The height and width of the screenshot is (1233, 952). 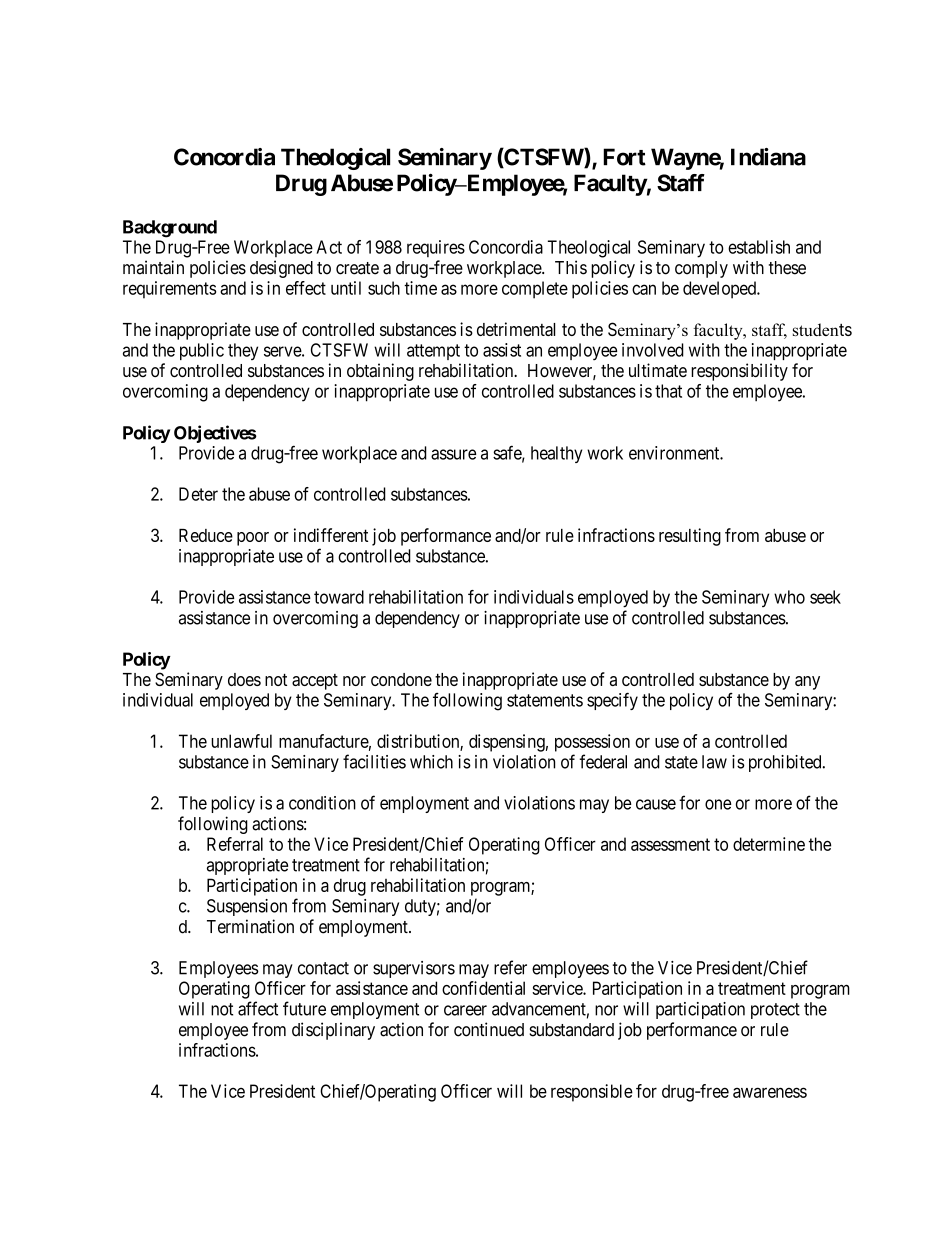 I want to click on unlawful, so click(x=241, y=741).
